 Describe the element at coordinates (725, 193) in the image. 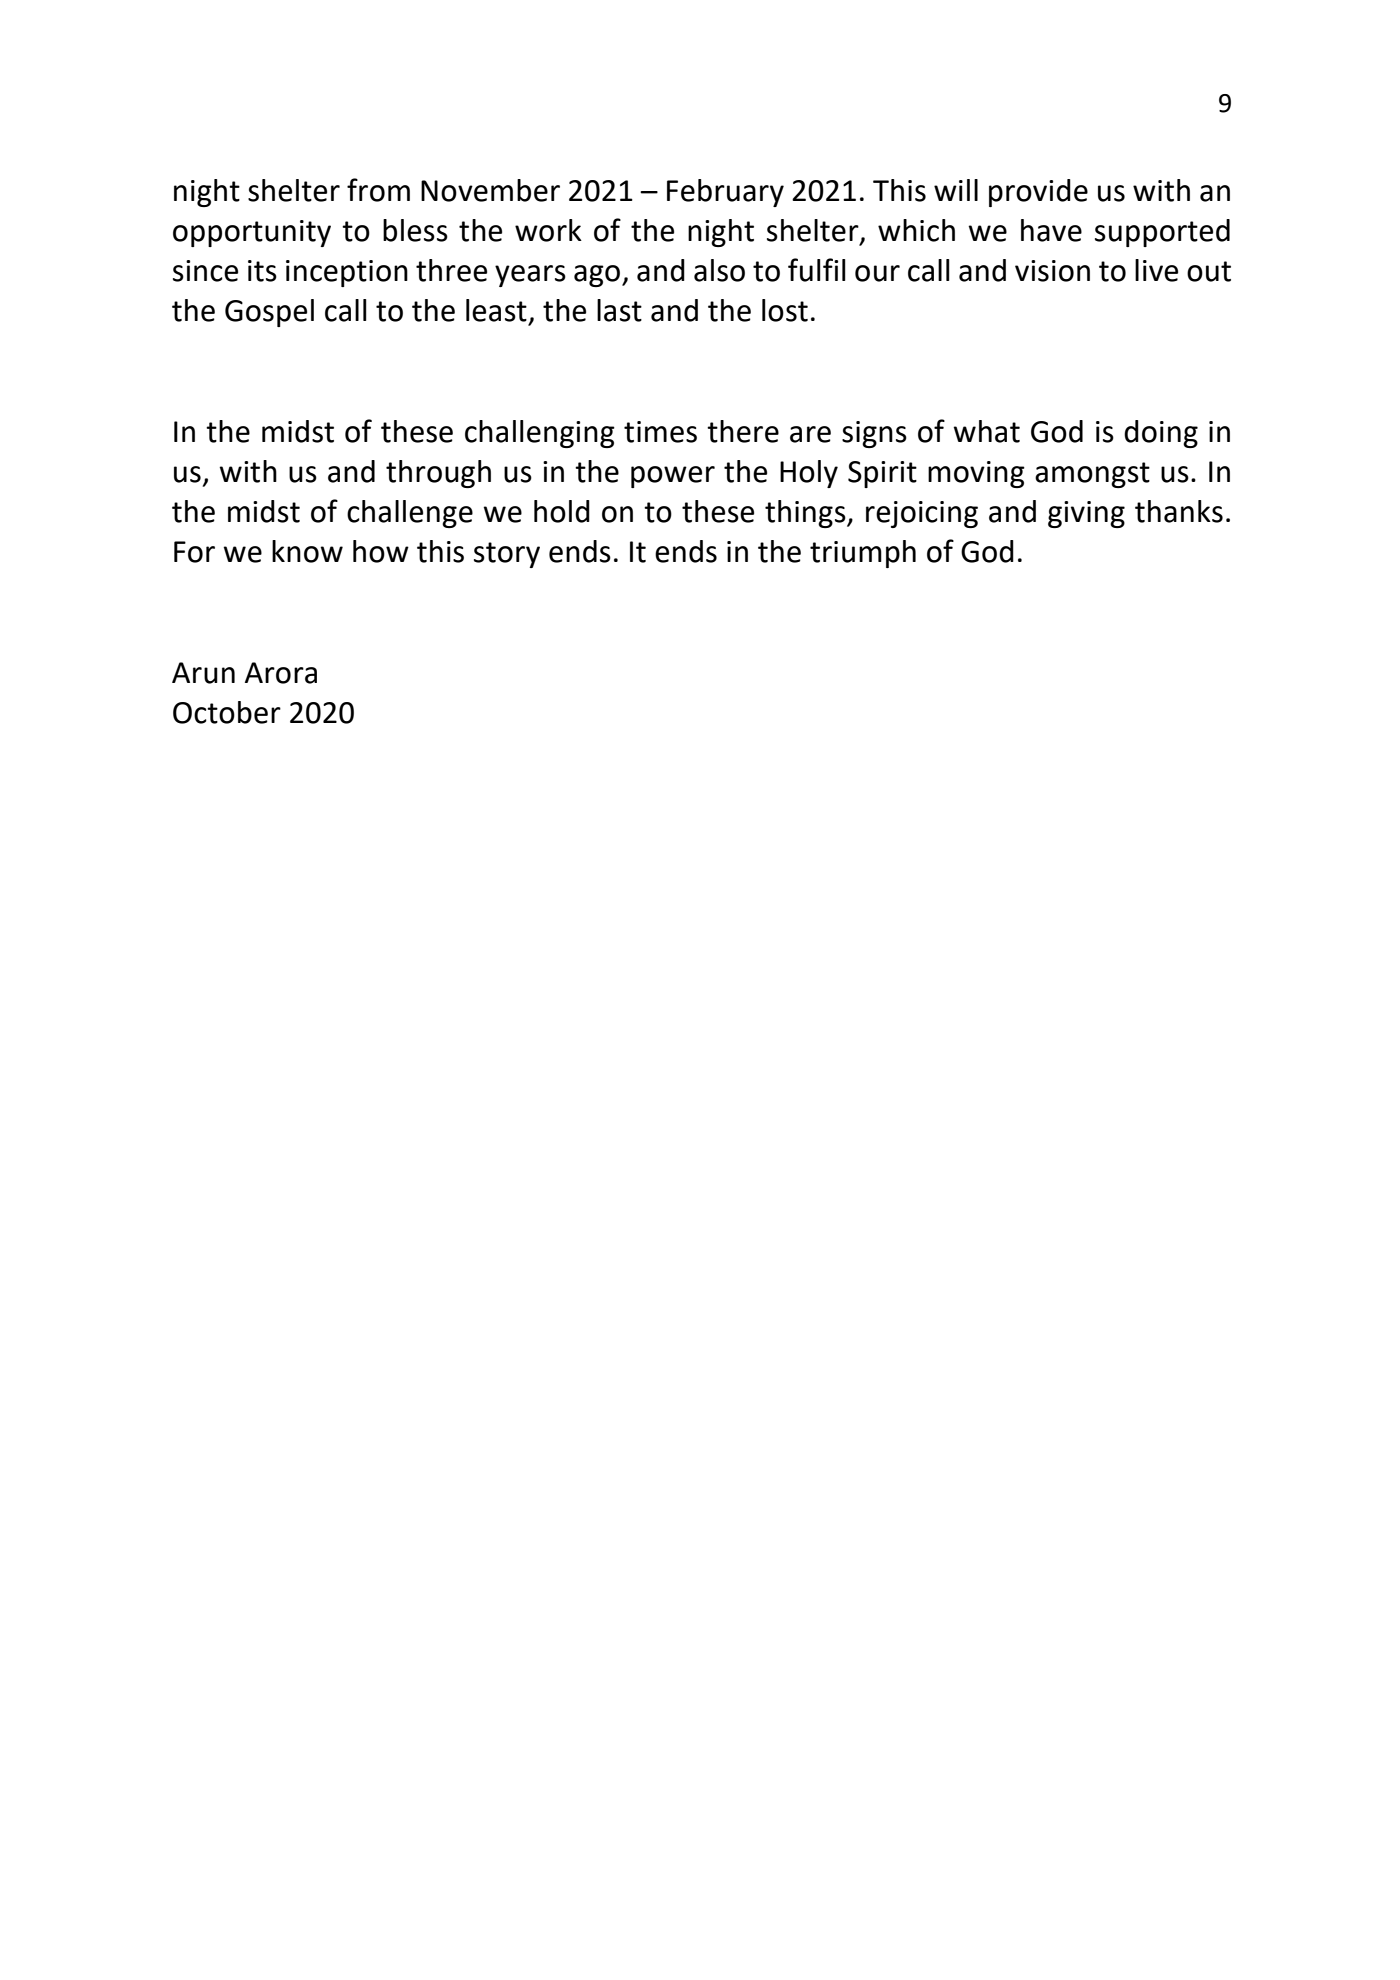

I see `February` at that location.
